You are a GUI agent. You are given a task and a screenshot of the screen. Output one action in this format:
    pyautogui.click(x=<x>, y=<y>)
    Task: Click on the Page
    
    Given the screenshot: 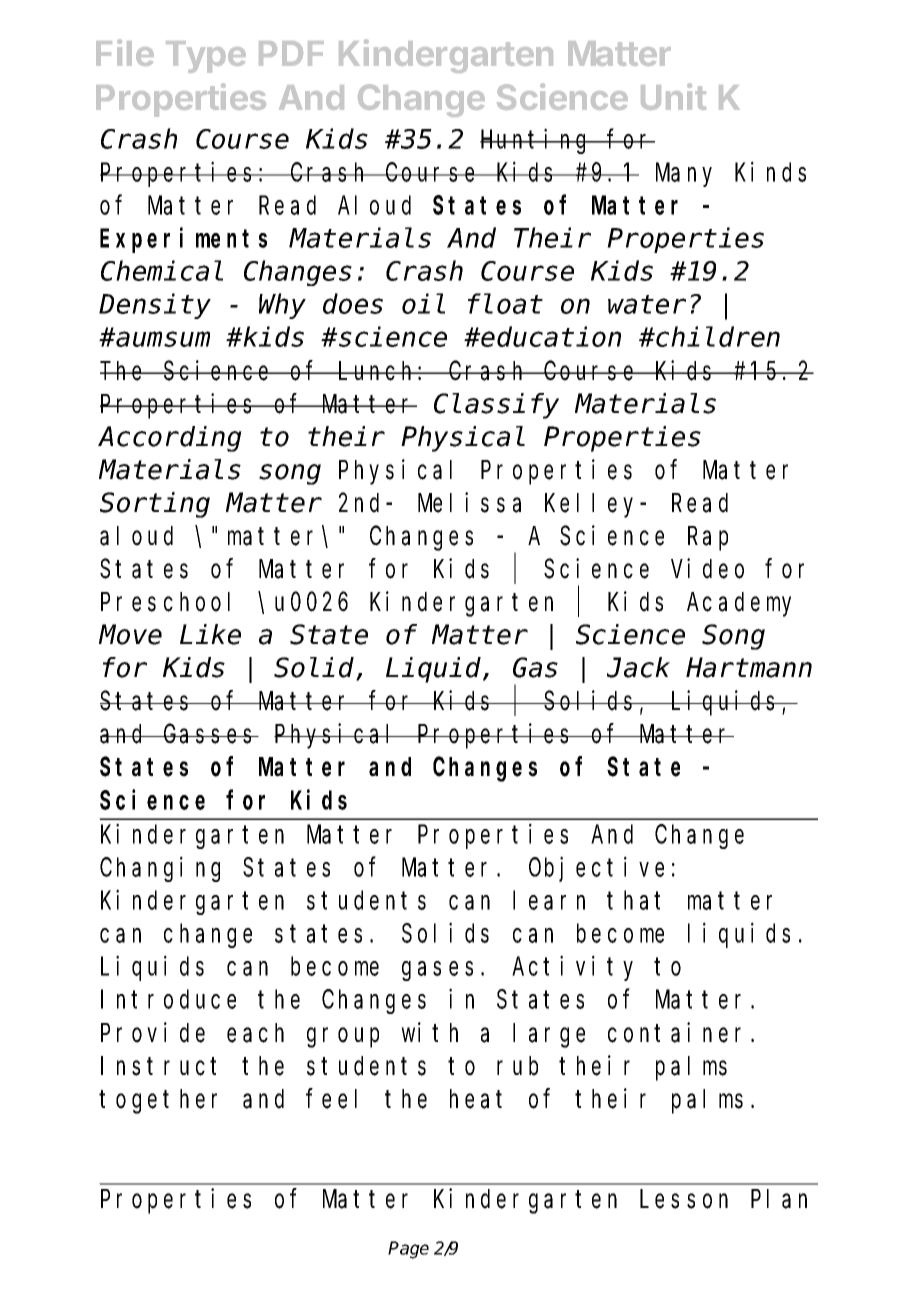 What is the action you would take?
    pyautogui.click(x=408, y=1250)
